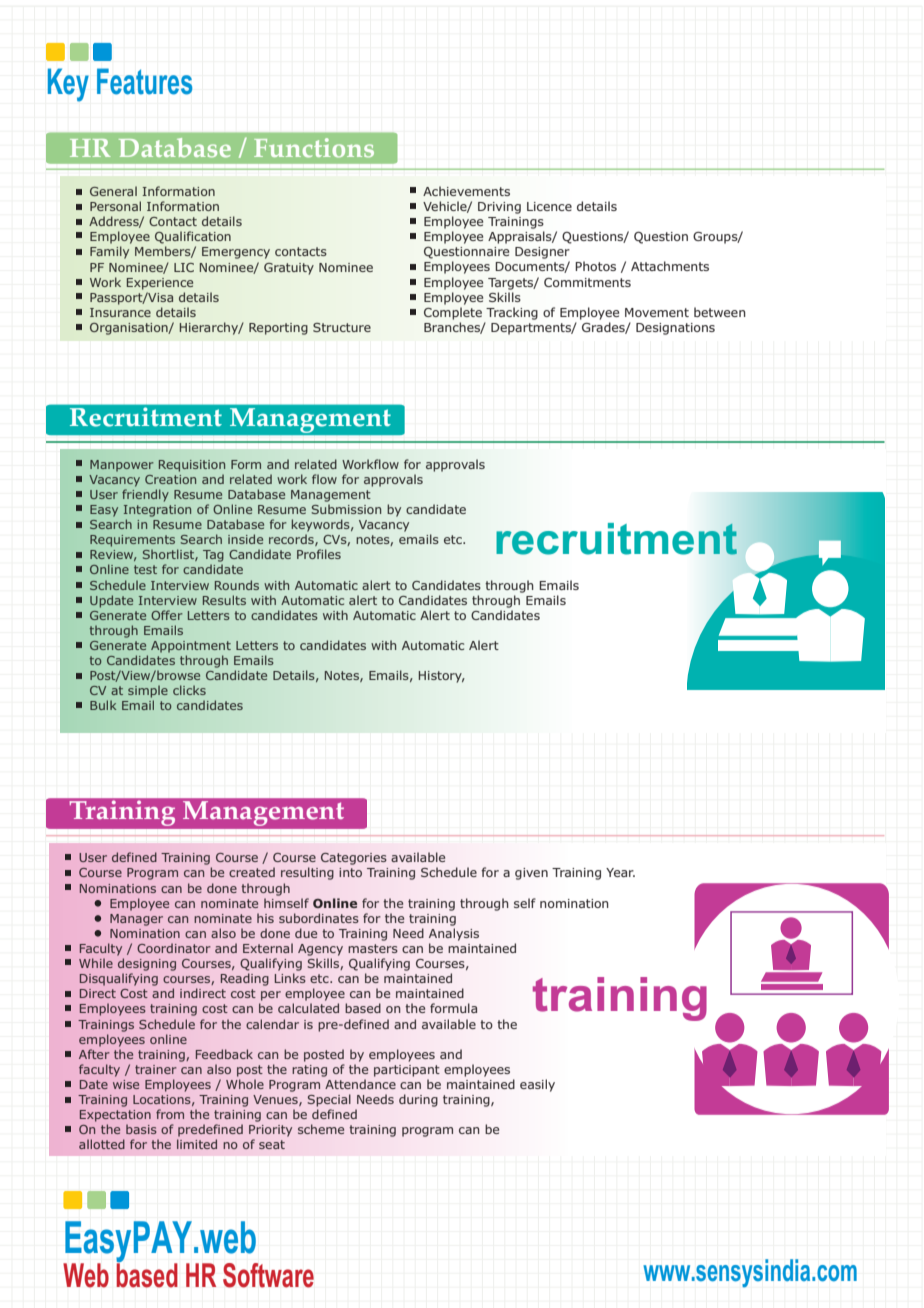  I want to click on given, so click(531, 874).
